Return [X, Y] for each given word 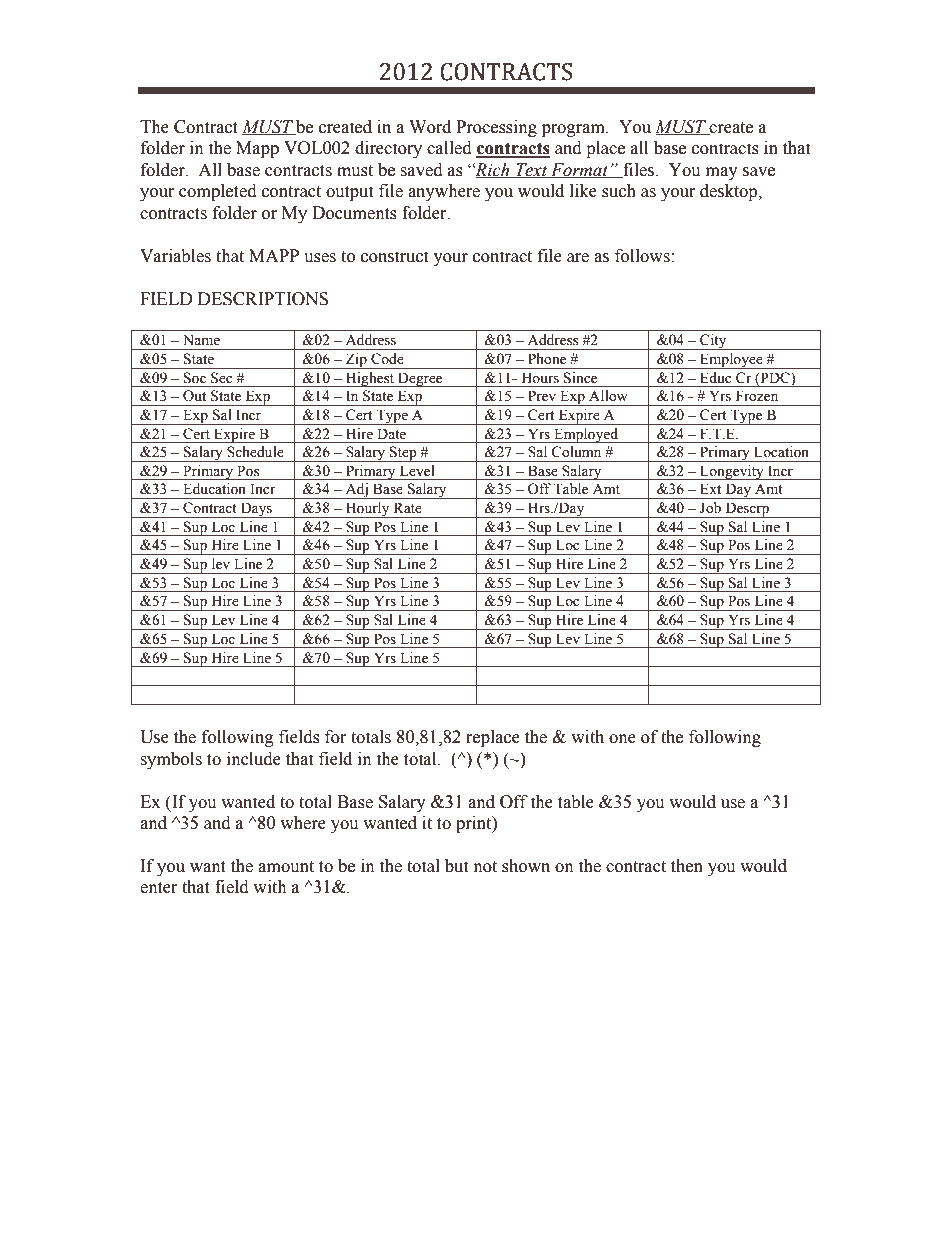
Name [201, 340]
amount [286, 867]
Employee [731, 361]
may [722, 173]
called [449, 148]
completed [218, 192]
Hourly [367, 510]
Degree [420, 379]
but [456, 866]
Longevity [732, 472]
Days [257, 510]
